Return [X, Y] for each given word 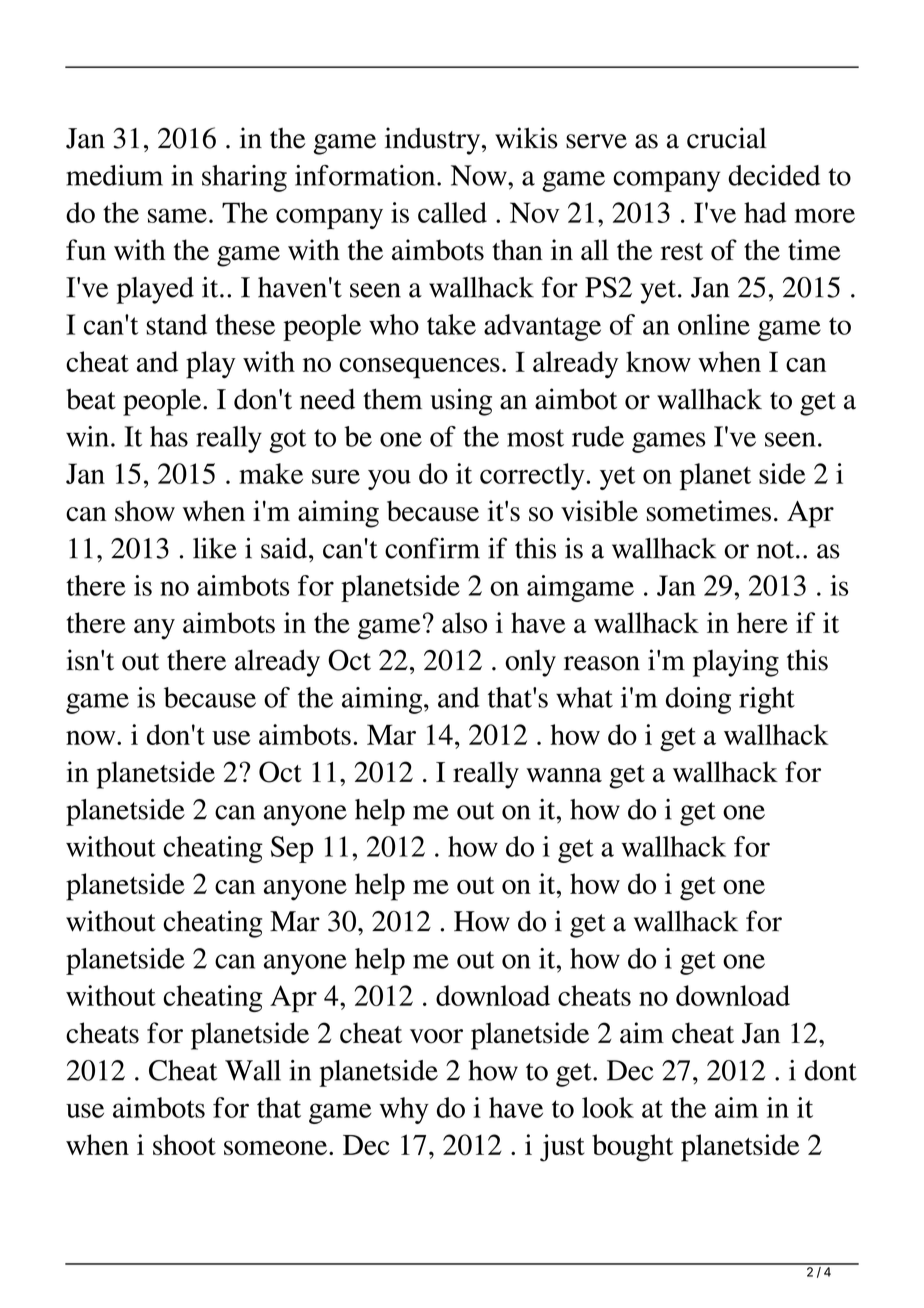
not [777, 550]
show [145, 511]
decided [774, 175]
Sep [292, 849]
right [767, 700]
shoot [184, 1144]
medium [114, 175]
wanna [564, 775]
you [389, 479]
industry [434, 141]
